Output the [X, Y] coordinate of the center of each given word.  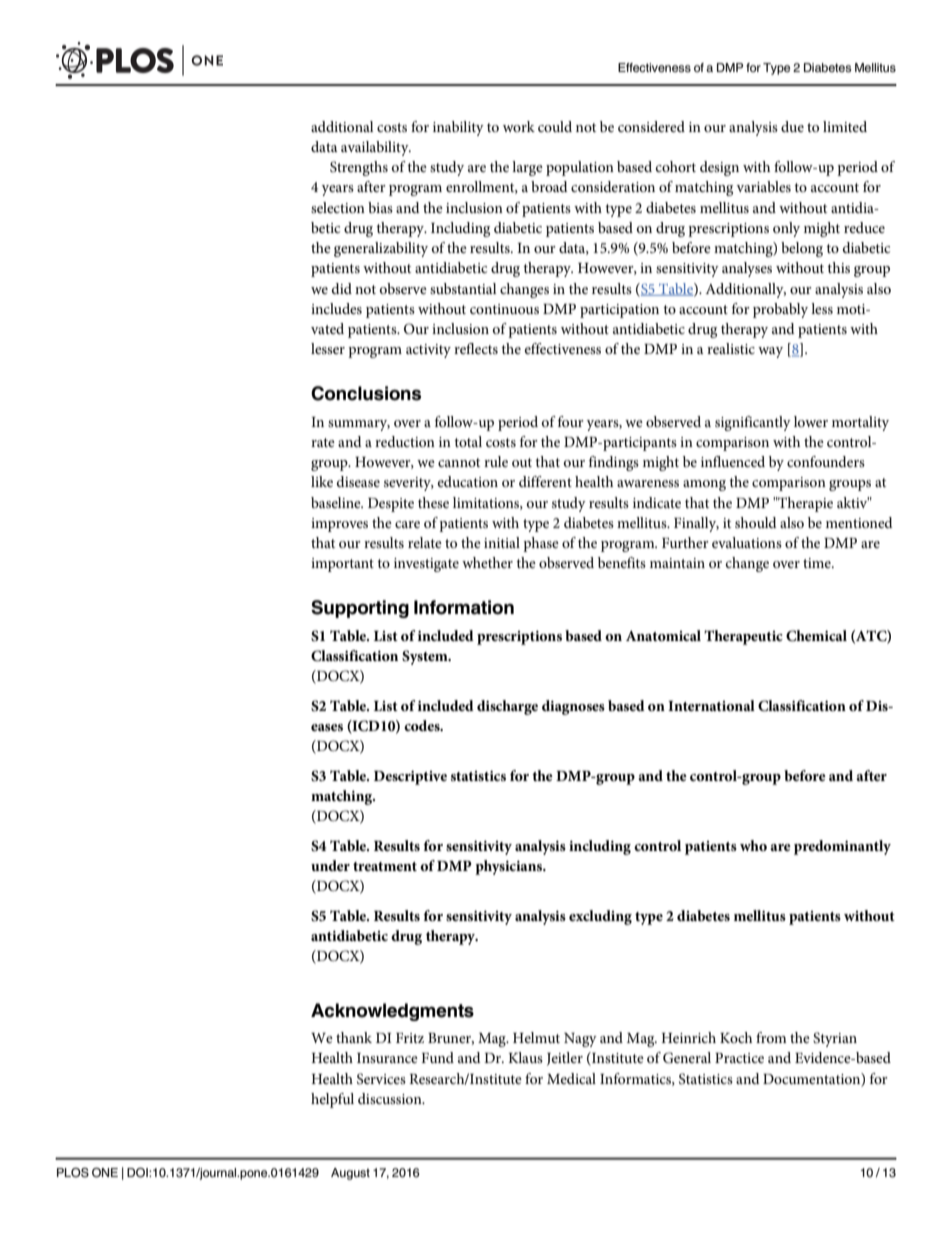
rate [323, 442]
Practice [739, 1058]
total [468, 441]
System [426, 657]
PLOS [73, 1173]
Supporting [360, 609]
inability [458, 128]
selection [338, 207]
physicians [510, 867]
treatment [385, 866]
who [753, 845]
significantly [753, 423]
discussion [391, 1098]
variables [763, 186]
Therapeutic [743, 637]
